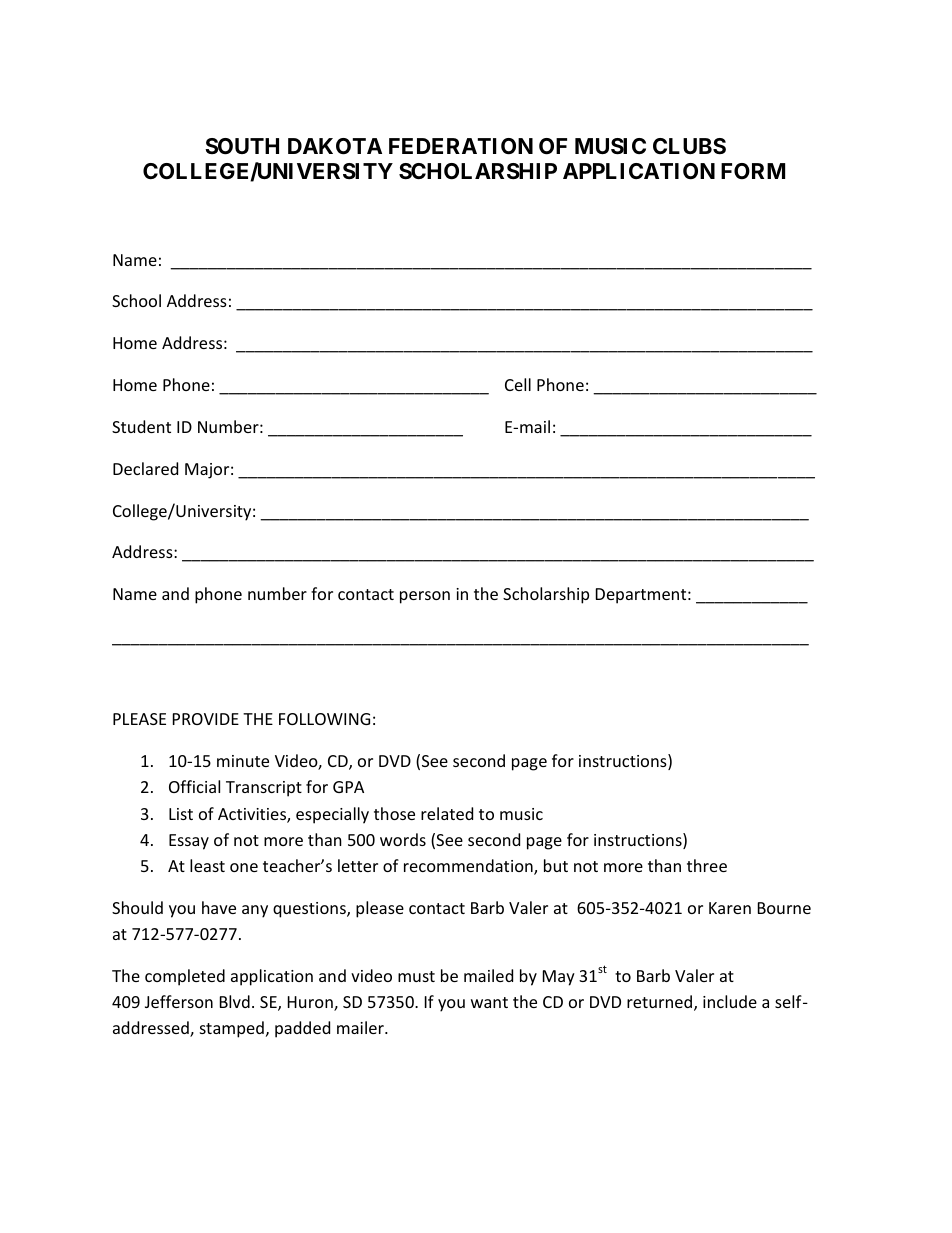 The image size is (952, 1233). Describe the element at coordinates (425, 597) in the screenshot. I see `person` at that location.
